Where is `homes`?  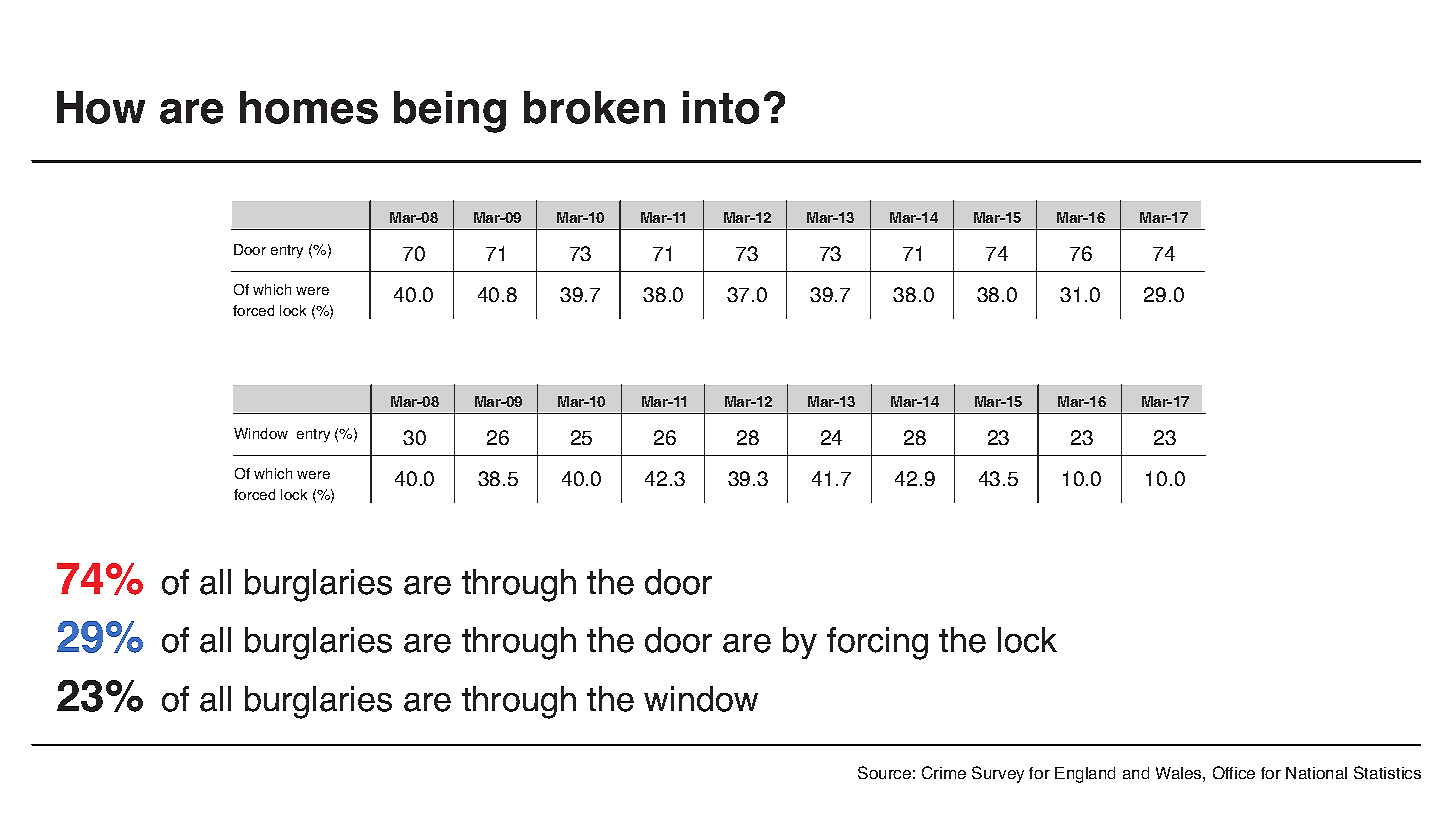
homes is located at coordinates (309, 107).
